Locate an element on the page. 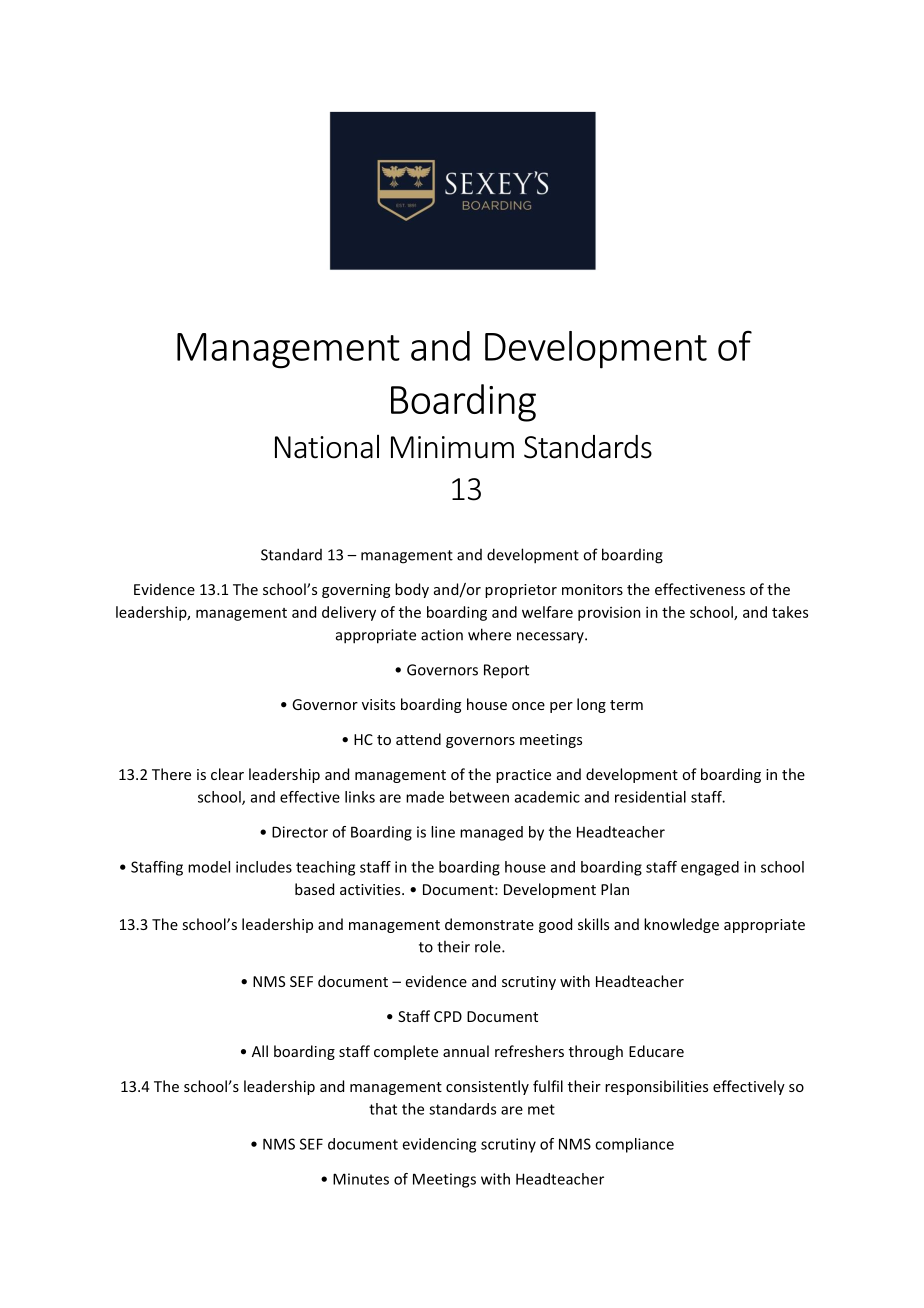  term is located at coordinates (626, 705).
